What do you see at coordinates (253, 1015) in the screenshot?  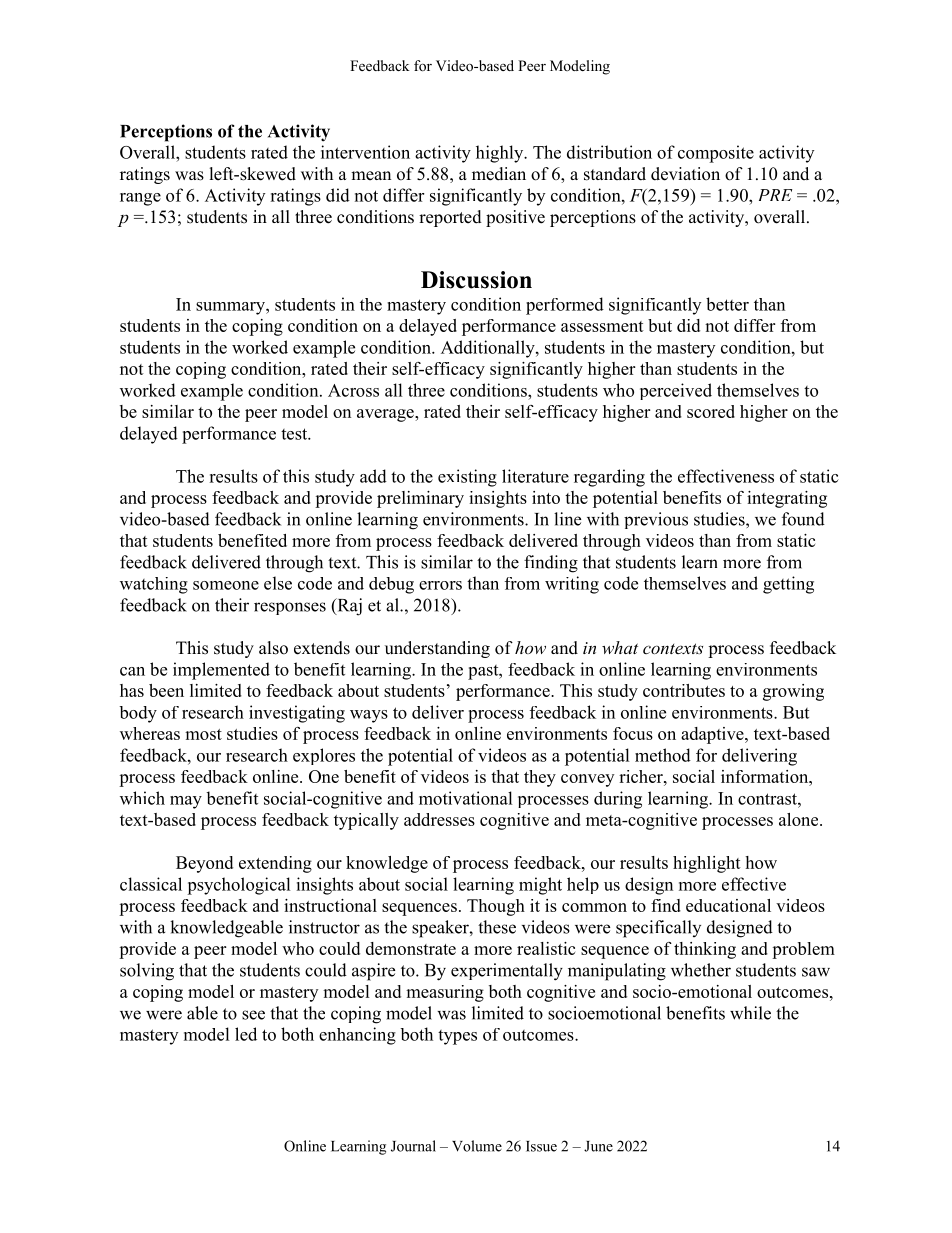 I see `see` at bounding box center [253, 1015].
